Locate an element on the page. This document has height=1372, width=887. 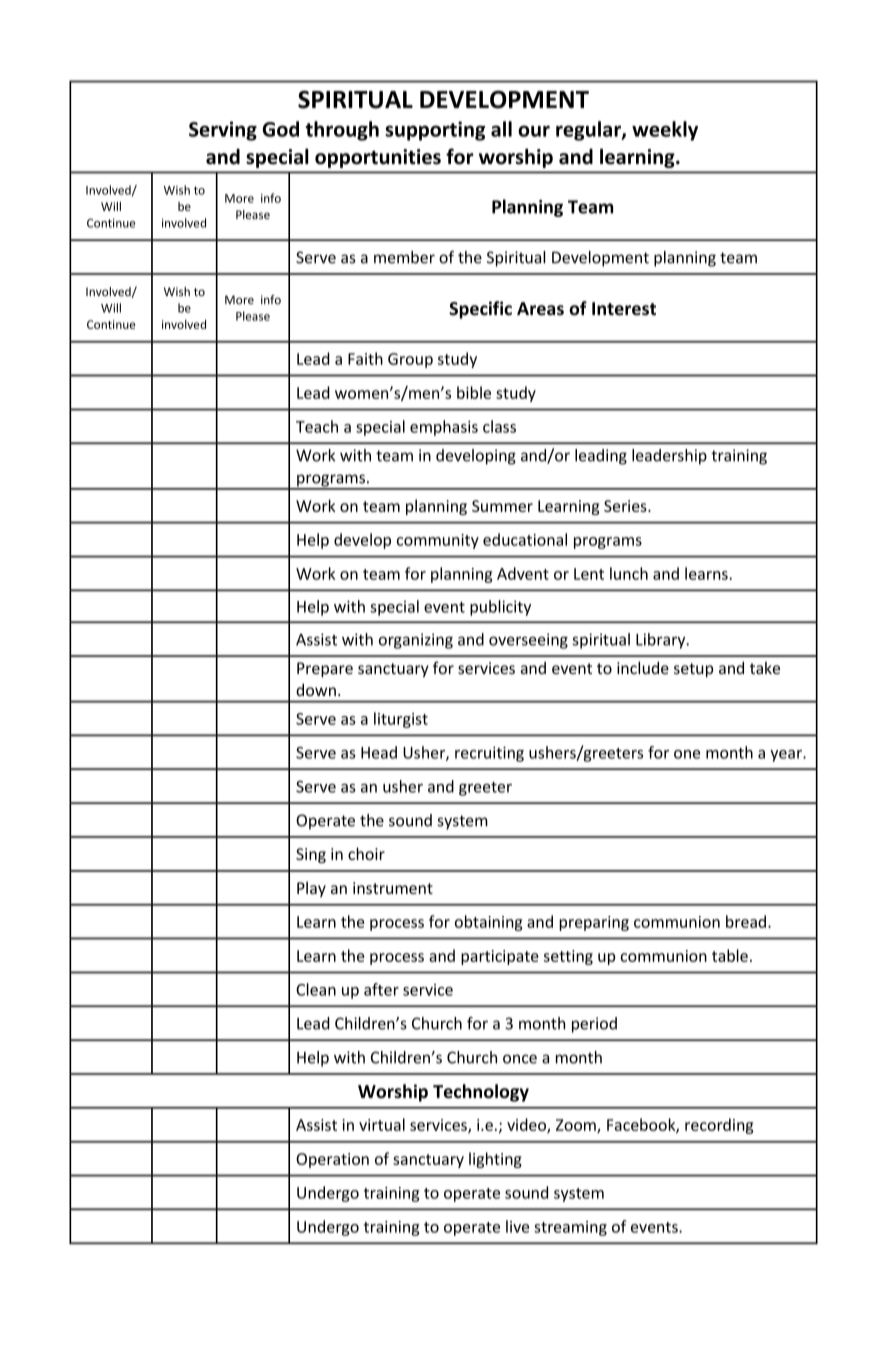
table is located at coordinates (730, 955).
